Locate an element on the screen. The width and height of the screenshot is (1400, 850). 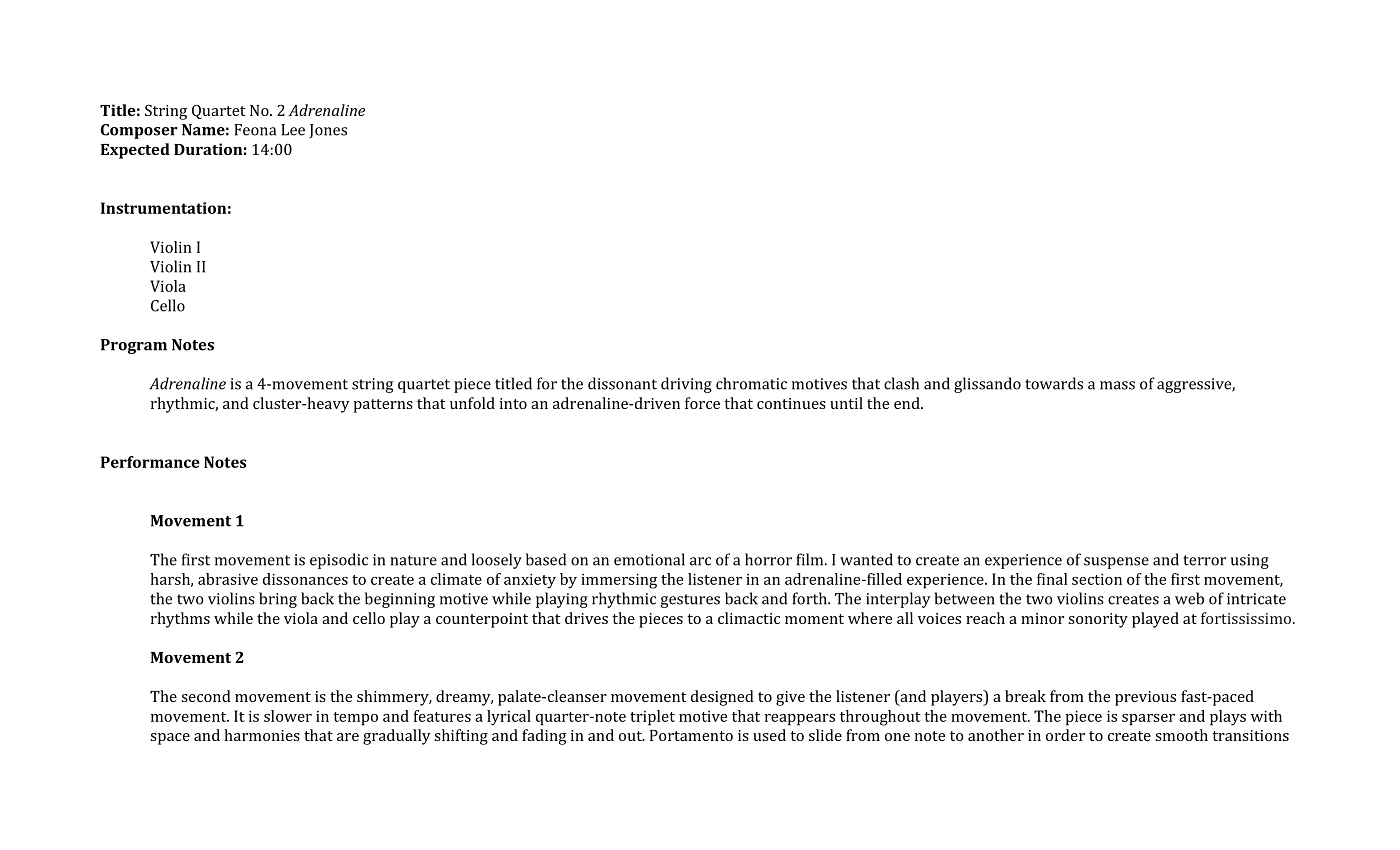
force is located at coordinates (702, 403).
